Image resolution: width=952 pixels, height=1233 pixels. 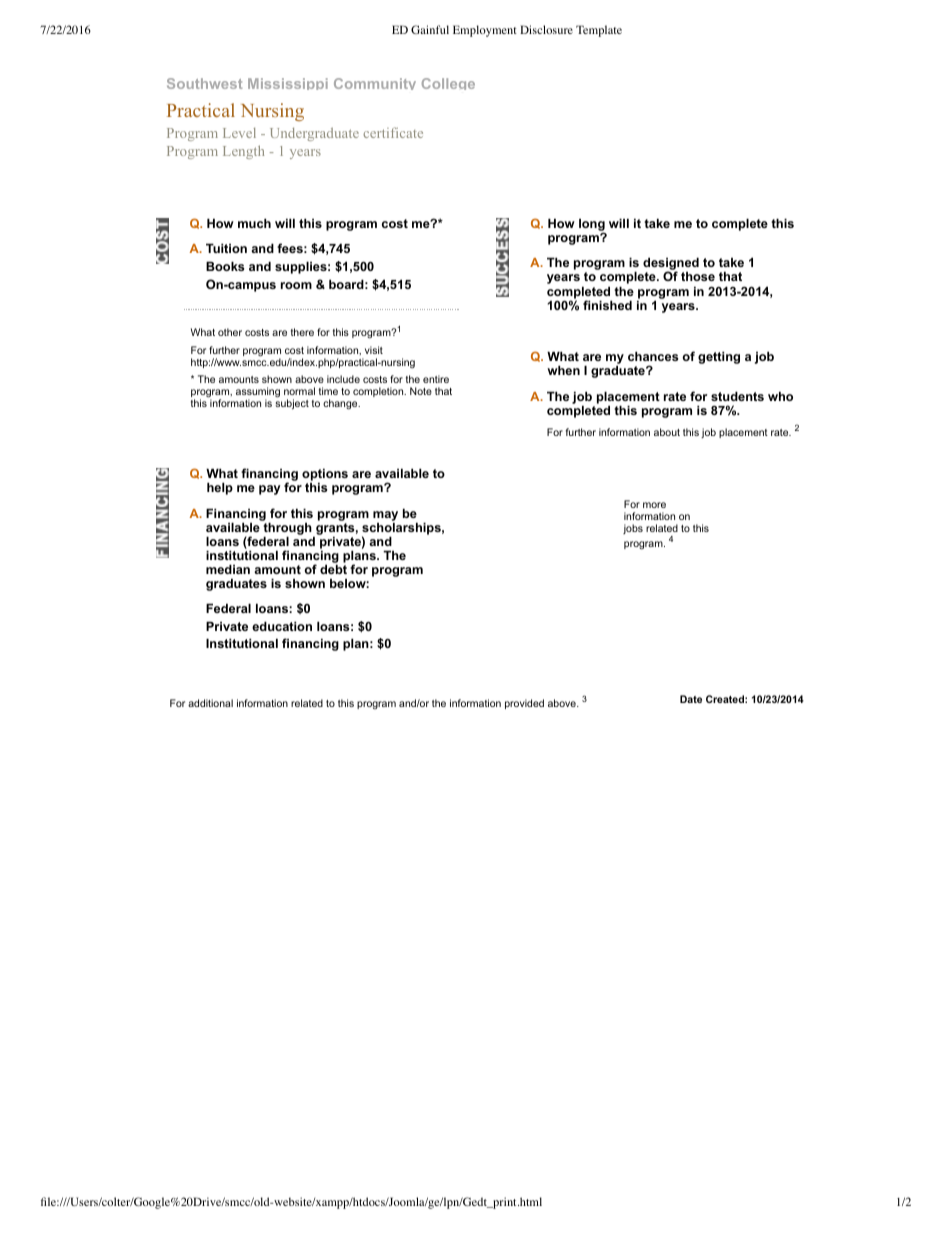 What do you see at coordinates (288, 84) in the image?
I see `Mississippi` at bounding box center [288, 84].
